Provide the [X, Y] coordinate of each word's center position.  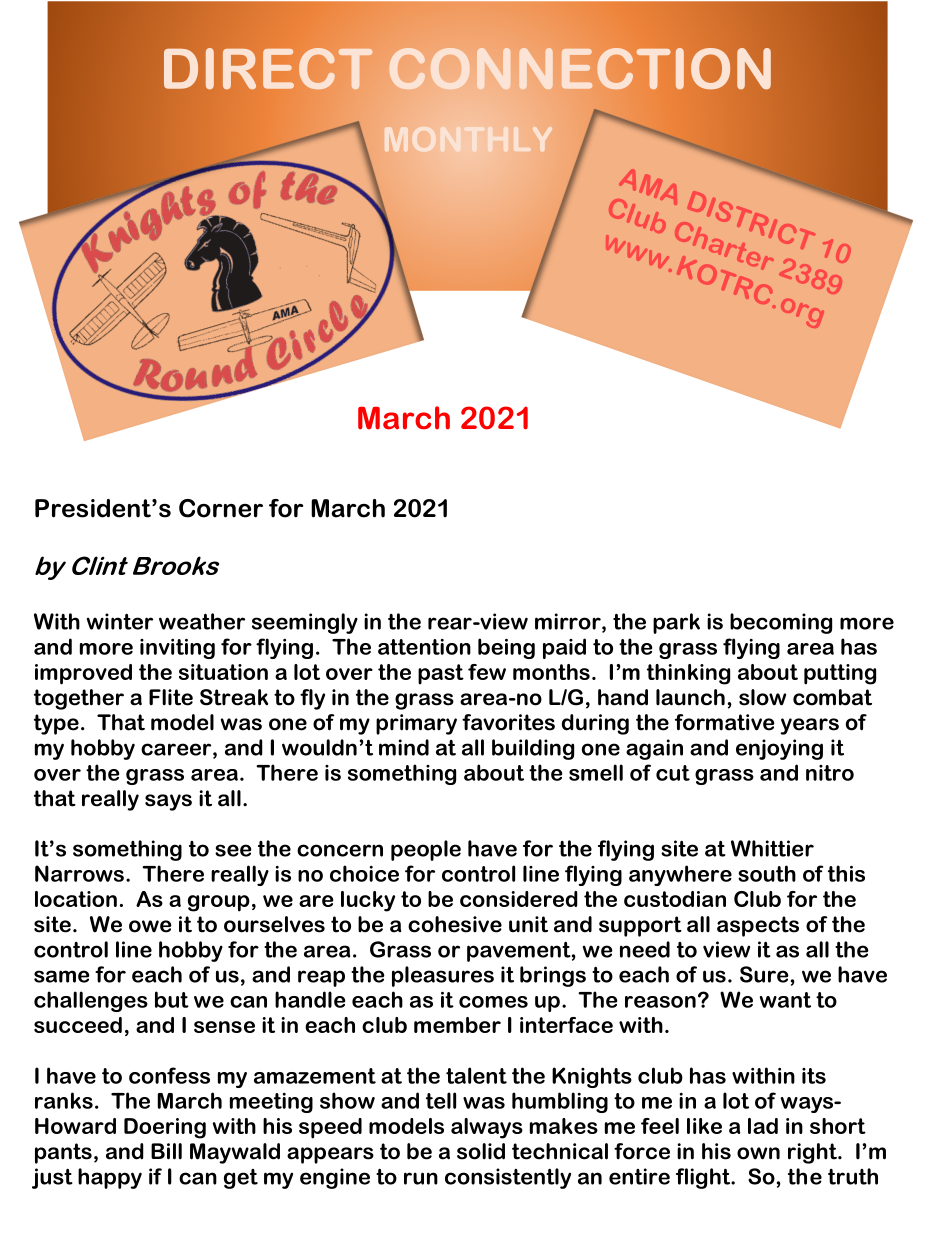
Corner [221, 508]
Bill [166, 1151]
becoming [781, 623]
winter [120, 621]
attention [424, 647]
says [168, 802]
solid [481, 1151]
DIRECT [268, 69]
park [676, 623]
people [426, 850]
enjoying [779, 749]
